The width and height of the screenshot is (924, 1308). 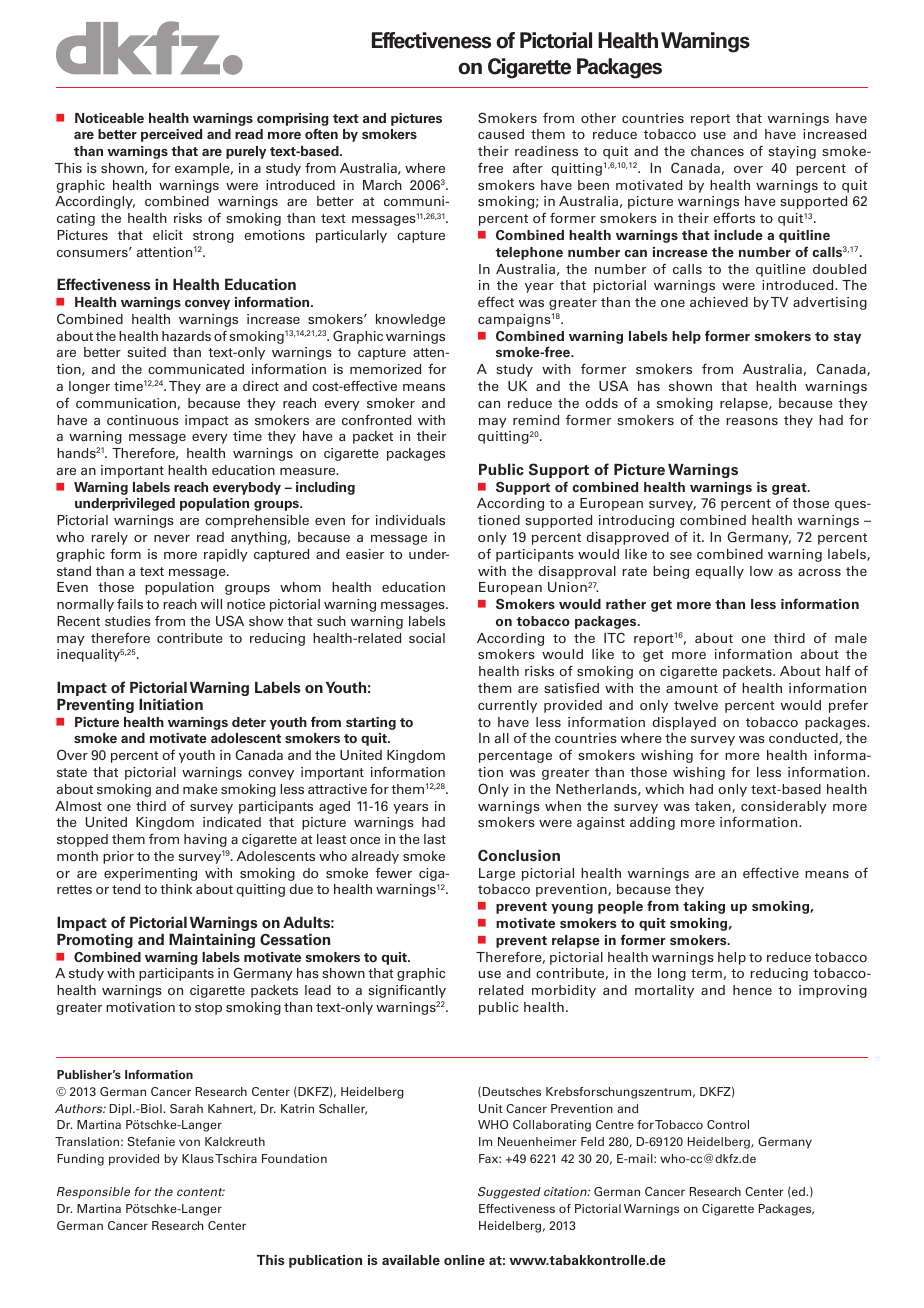 I want to click on content, so click(x=201, y=1192).
